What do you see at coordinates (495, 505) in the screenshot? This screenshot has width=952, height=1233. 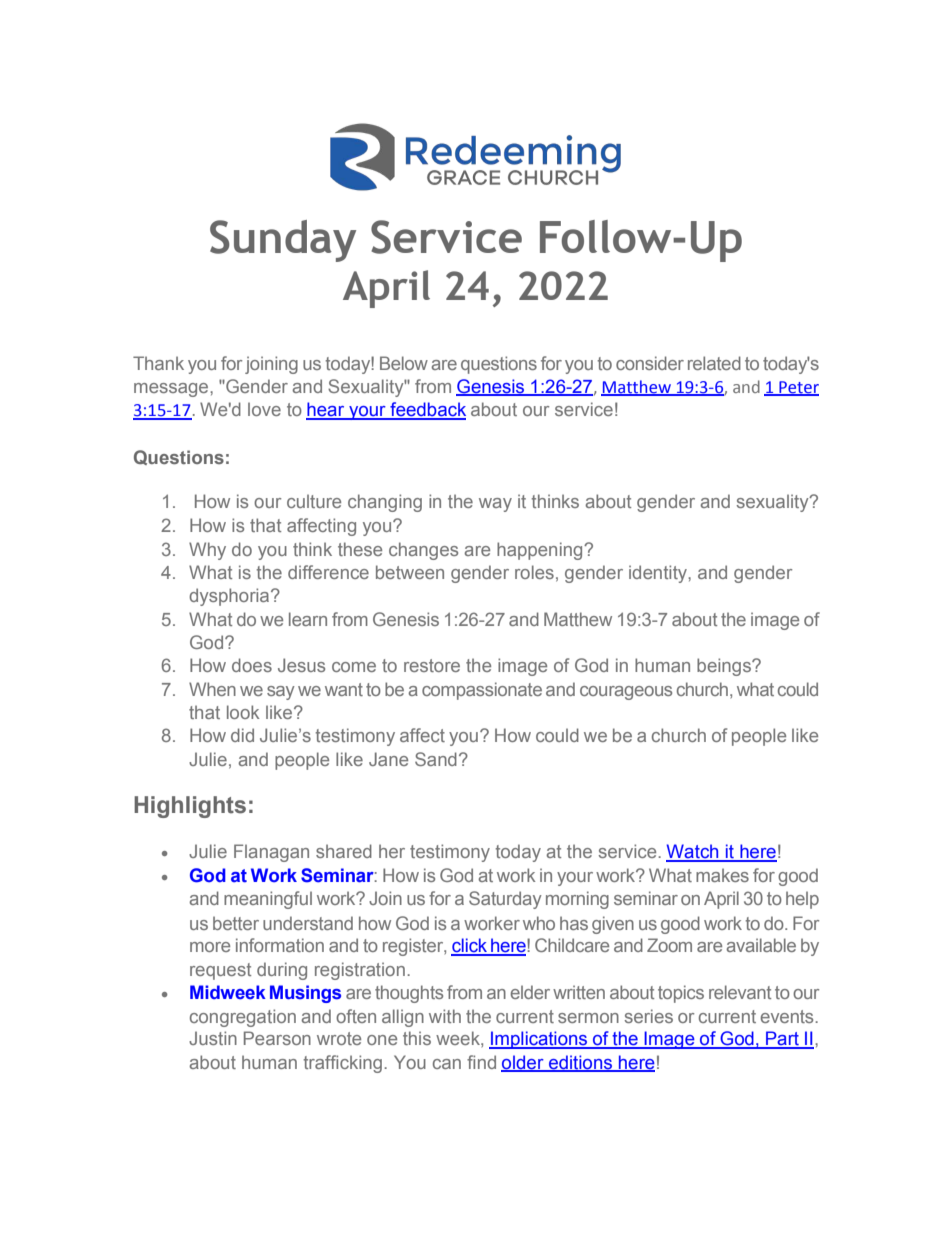 I see `way` at bounding box center [495, 505].
